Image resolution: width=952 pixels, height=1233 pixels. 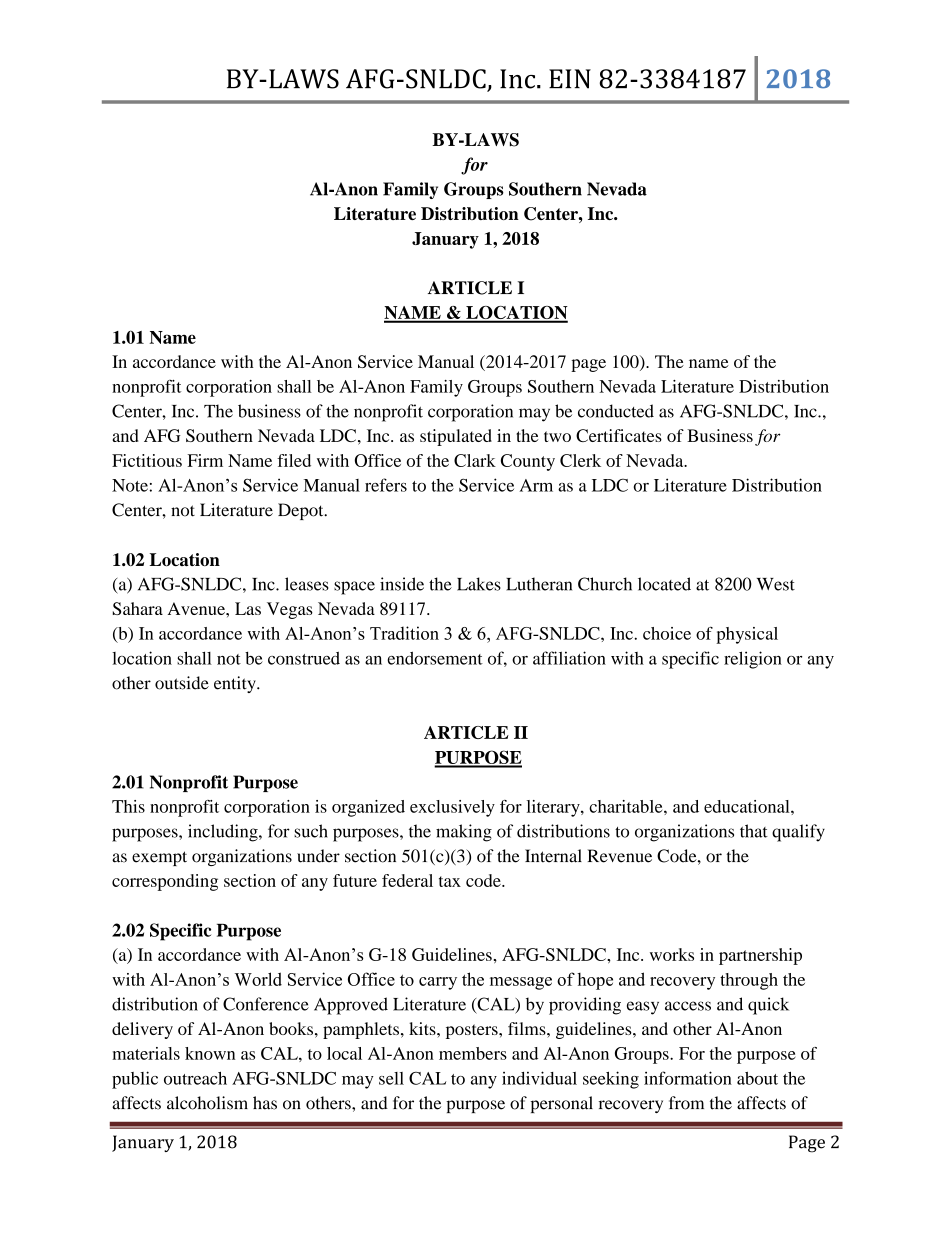 What do you see at coordinates (473, 1053) in the image?
I see `members` at bounding box center [473, 1053].
